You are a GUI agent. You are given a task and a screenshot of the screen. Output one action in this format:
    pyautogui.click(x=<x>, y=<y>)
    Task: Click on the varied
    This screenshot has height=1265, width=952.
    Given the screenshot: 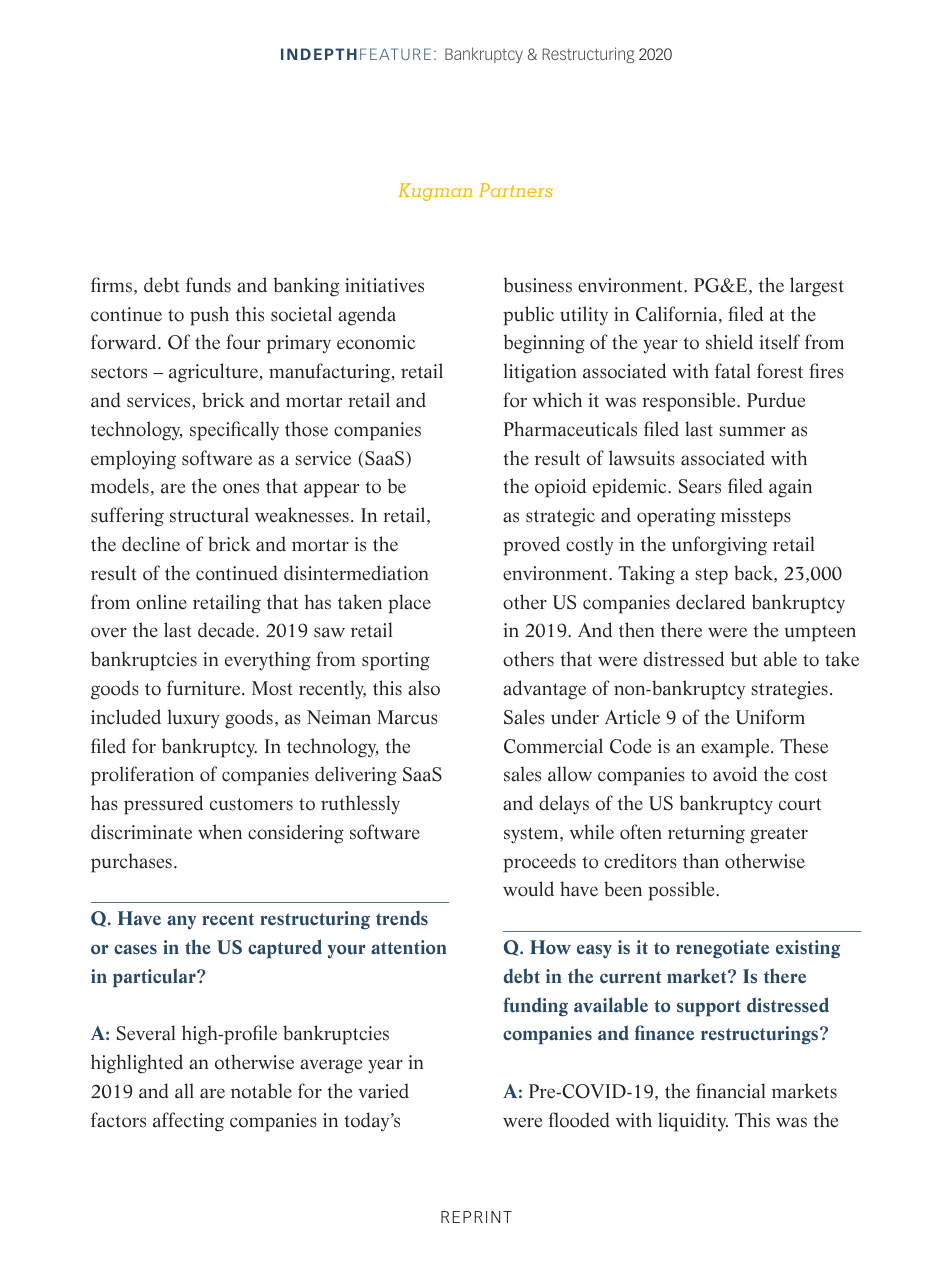 What is the action you would take?
    pyautogui.click(x=383, y=1091)
